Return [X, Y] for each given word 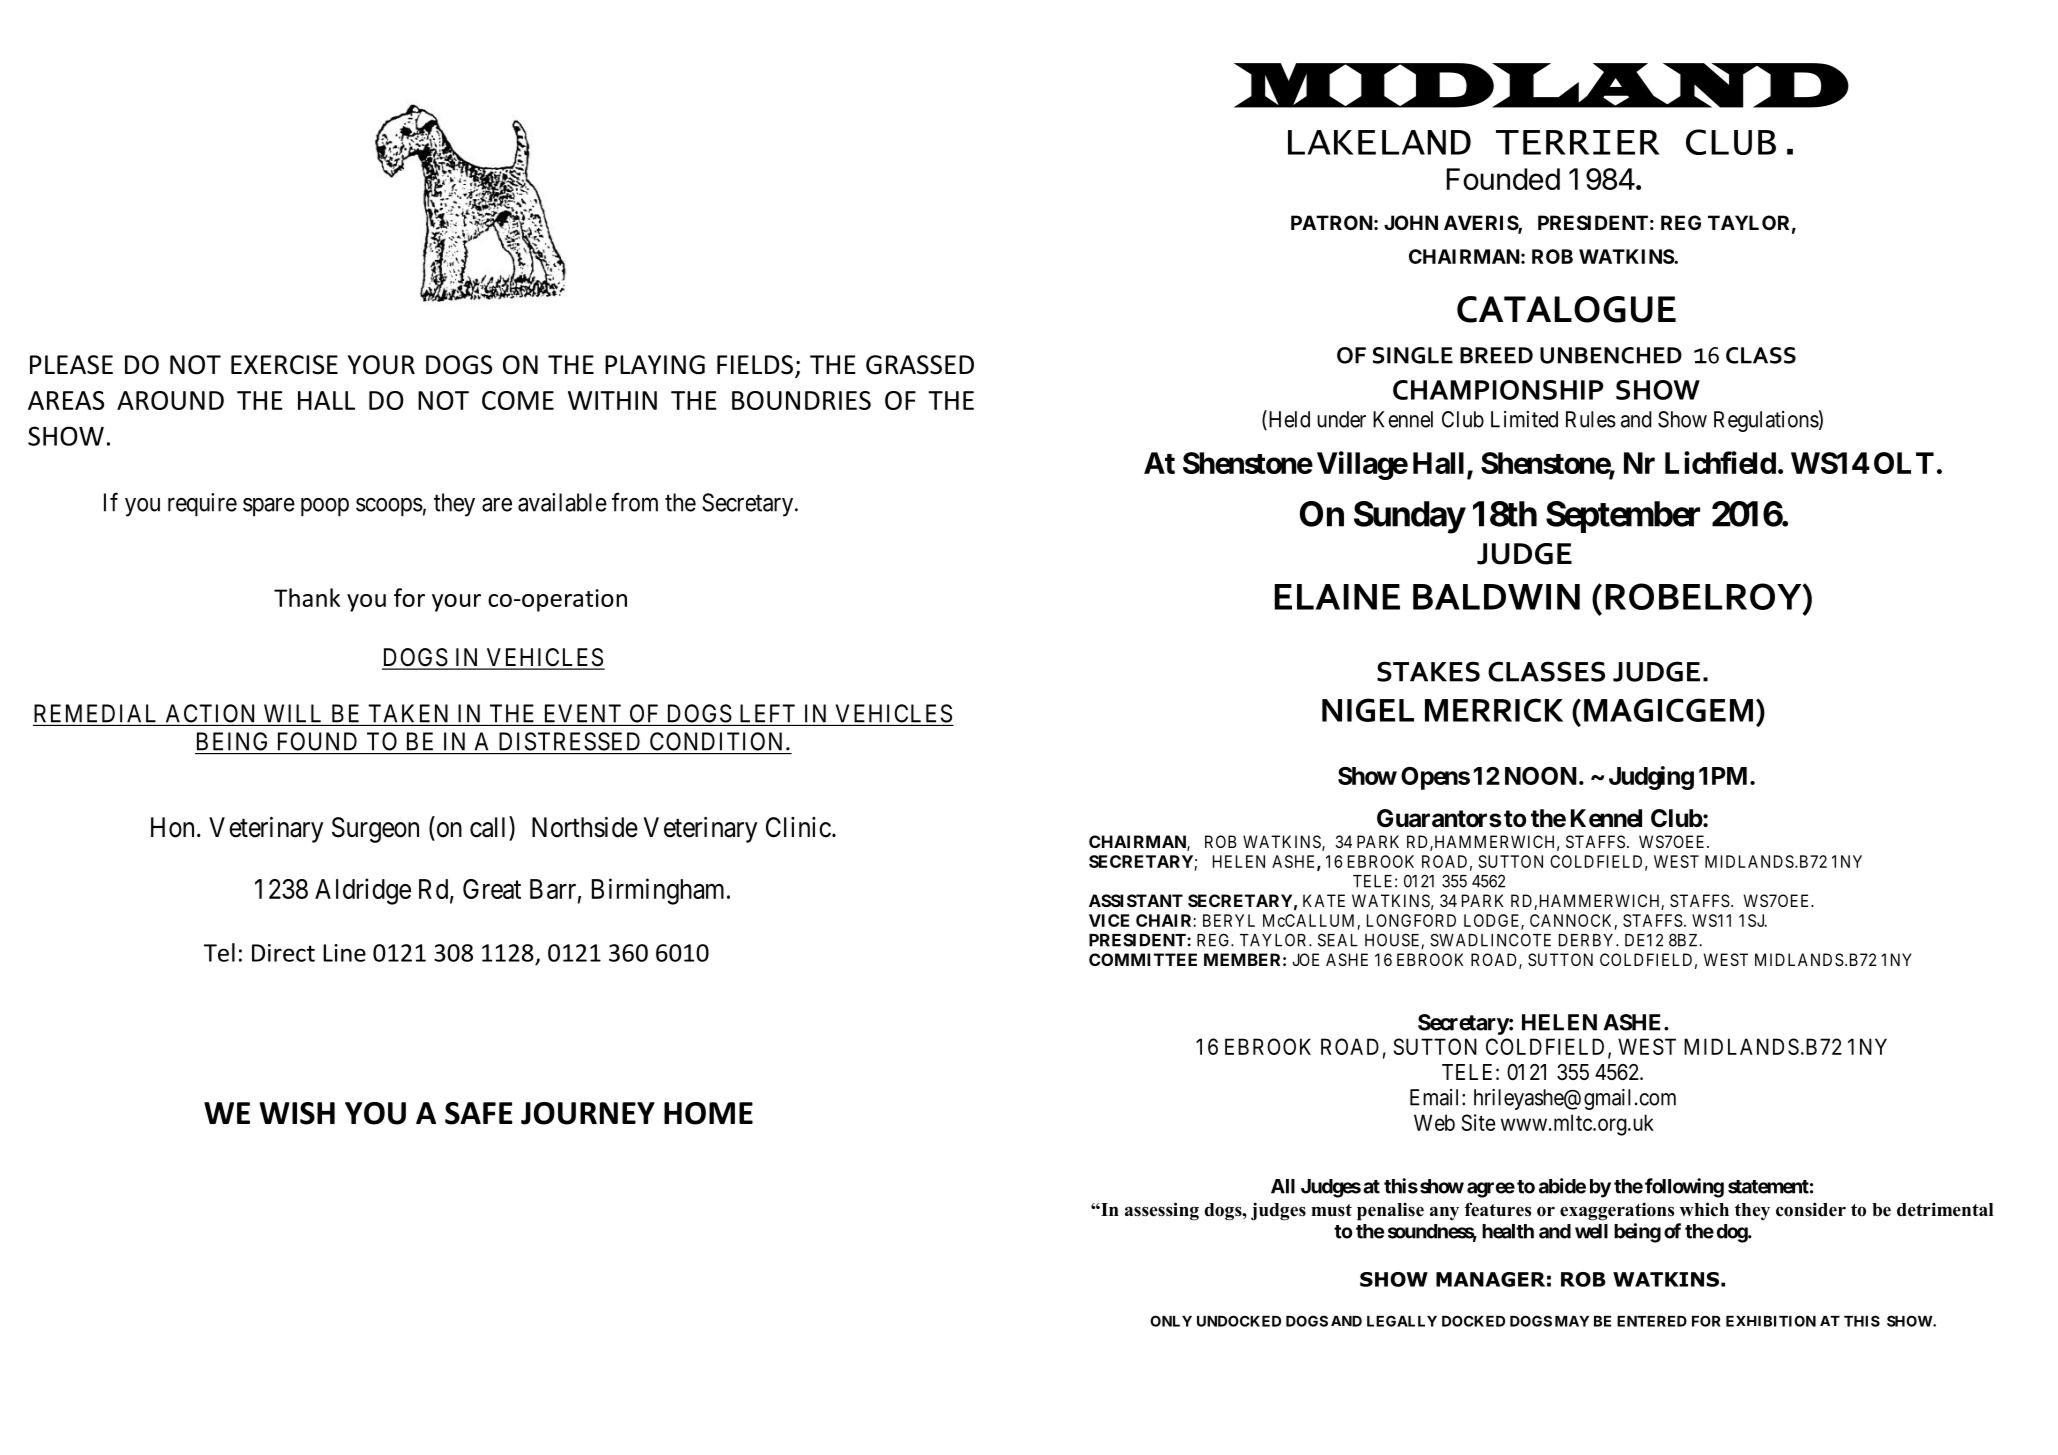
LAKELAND [1379, 142]
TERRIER [1578, 142]
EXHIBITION [1771, 1321]
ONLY [1171, 1321]
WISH [297, 1113]
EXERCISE [284, 365]
